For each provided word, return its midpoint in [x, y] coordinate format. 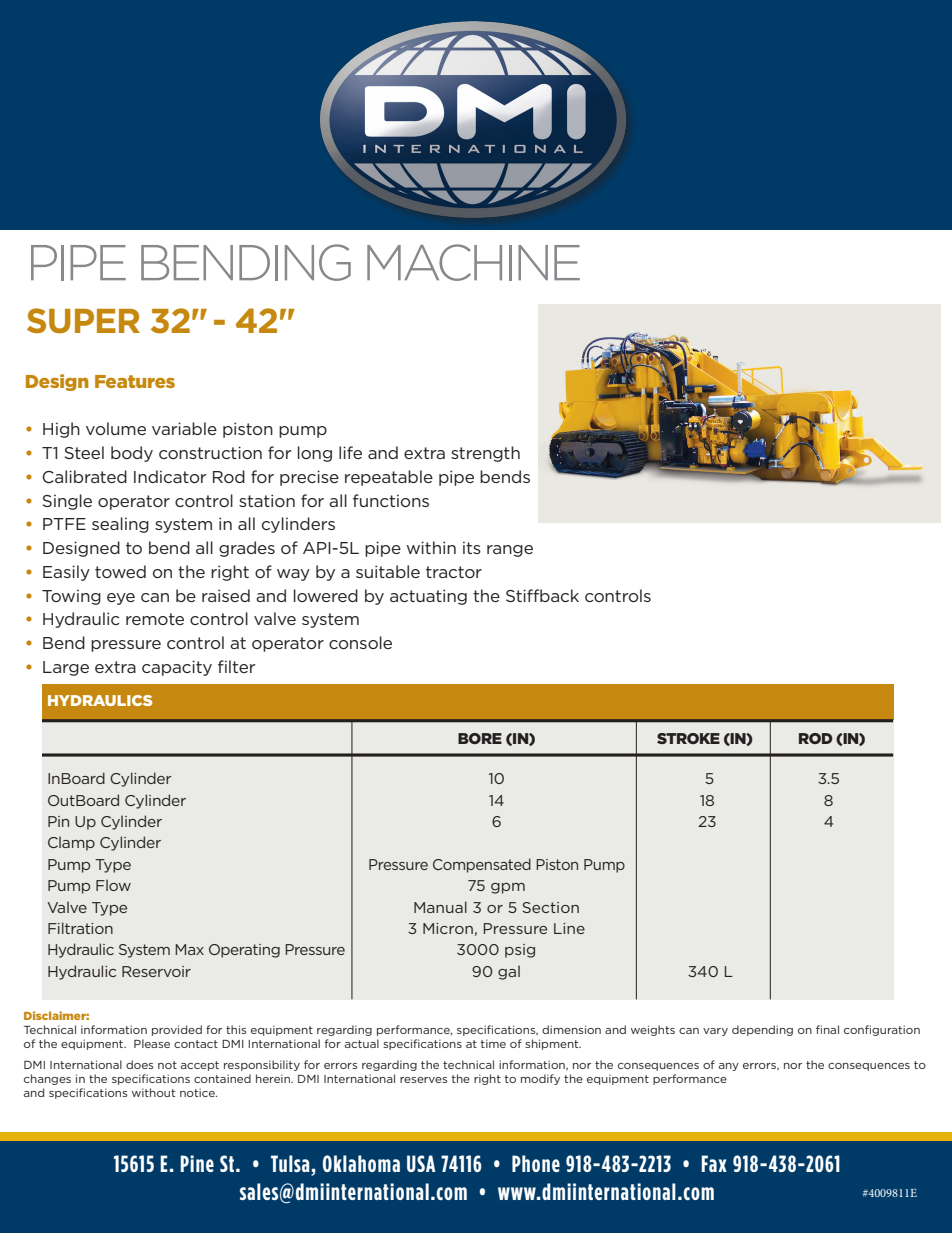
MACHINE [473, 262]
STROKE [688, 738]
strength [485, 454]
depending [762, 1030]
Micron [448, 928]
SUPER [83, 321]
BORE [480, 738]
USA [421, 1163]
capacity [177, 668]
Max [189, 949]
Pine [197, 1163]
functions [391, 500]
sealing [120, 525]
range [510, 551]
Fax [714, 1163]
